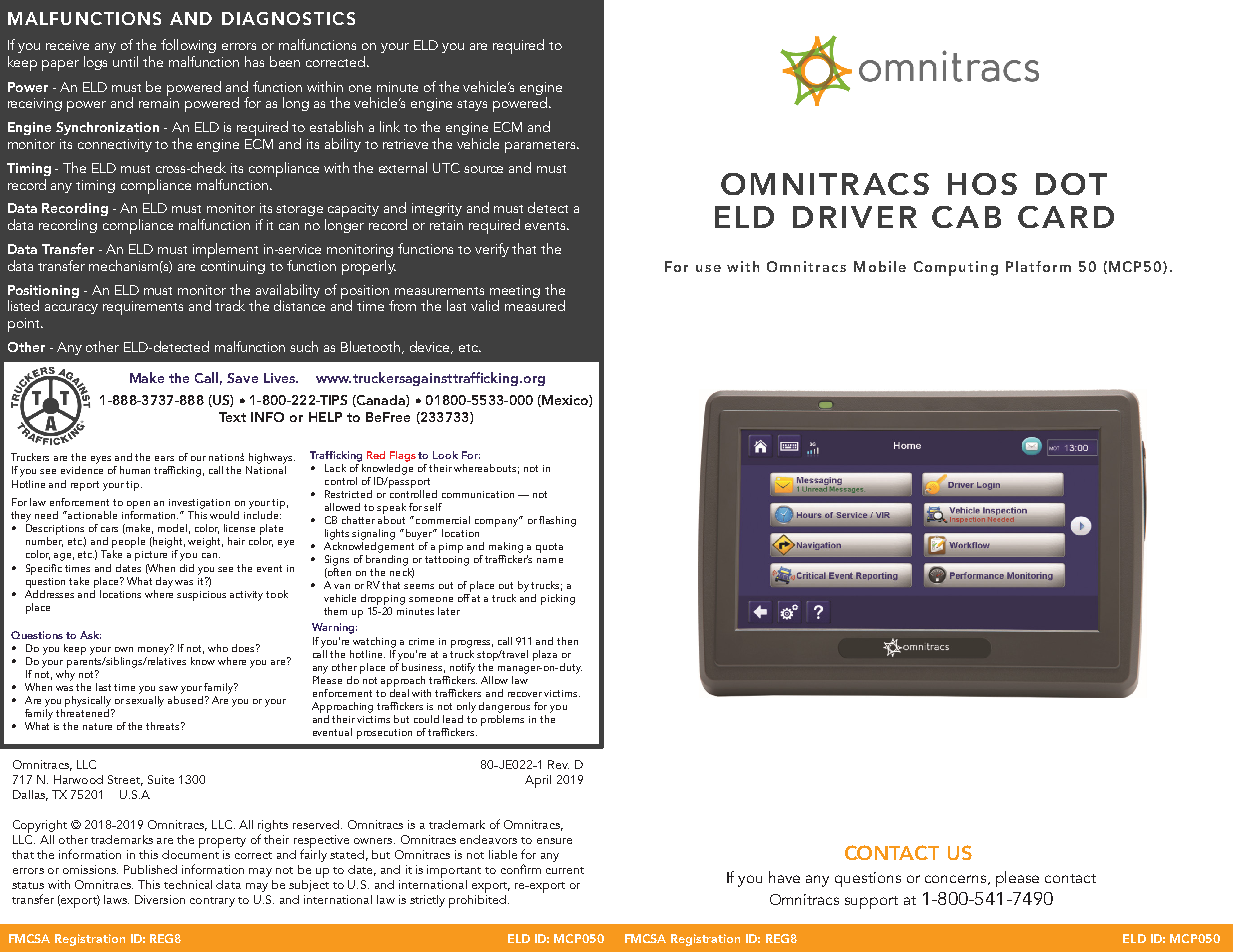 The height and width of the screenshot is (952, 1233). What do you see at coordinates (166, 582) in the screenshot?
I see `day` at bounding box center [166, 582].
